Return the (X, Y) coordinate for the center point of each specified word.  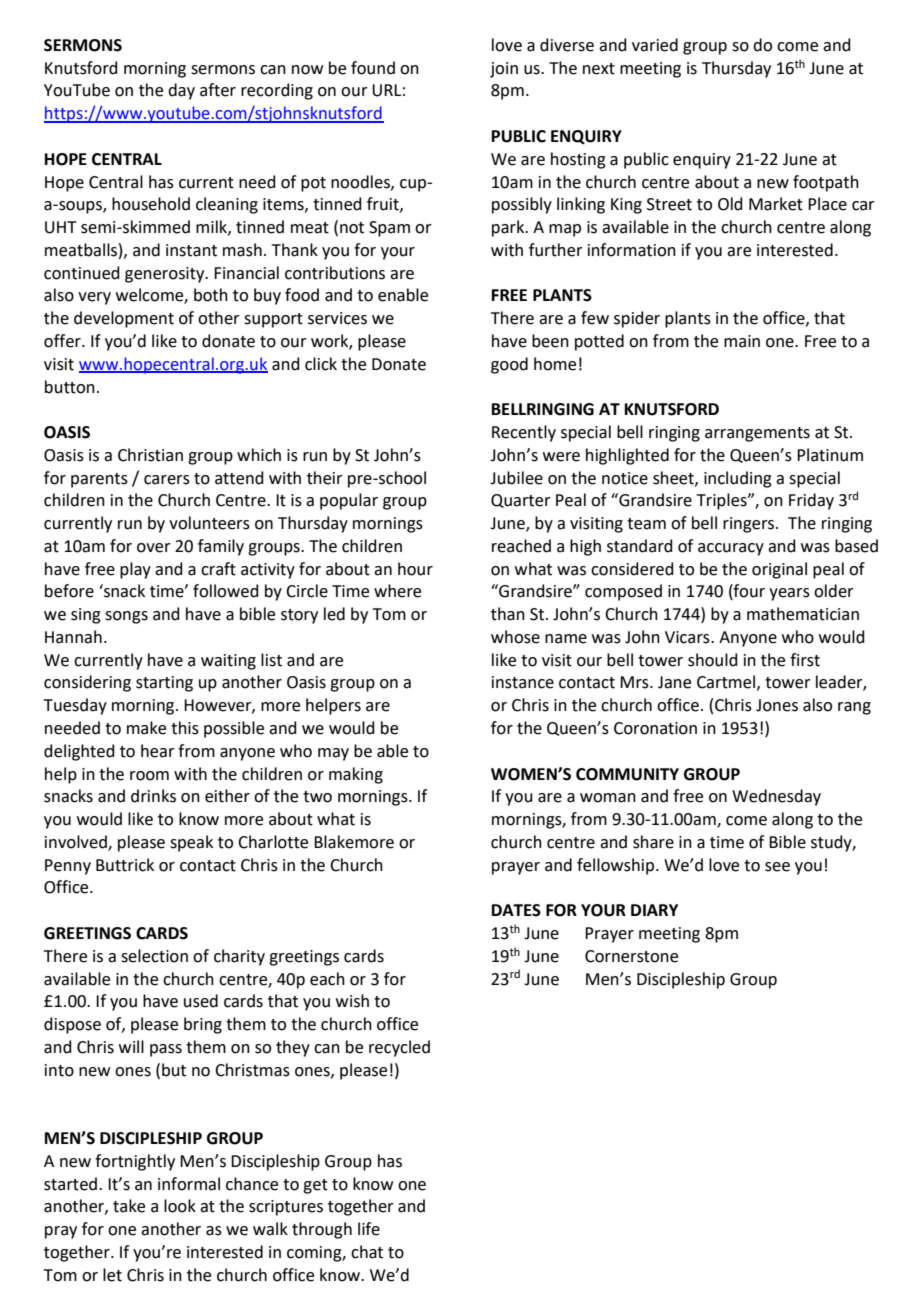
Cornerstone (631, 956)
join (504, 70)
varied (655, 45)
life (369, 1229)
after (218, 90)
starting (164, 684)
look (180, 1206)
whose (515, 637)
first (805, 660)
